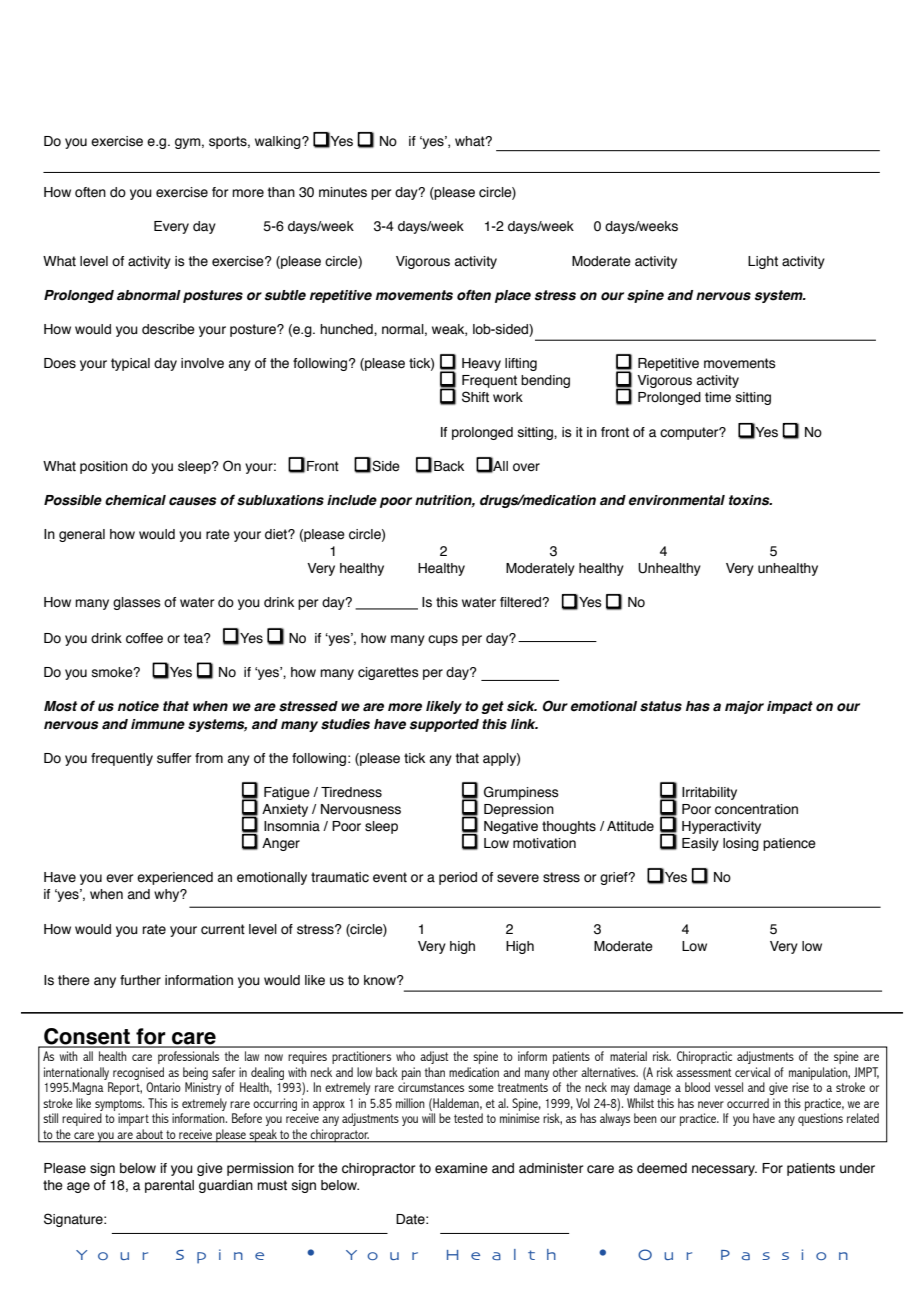 The height and width of the screenshot is (1308, 924). I want to click on toxins, so click(750, 500).
